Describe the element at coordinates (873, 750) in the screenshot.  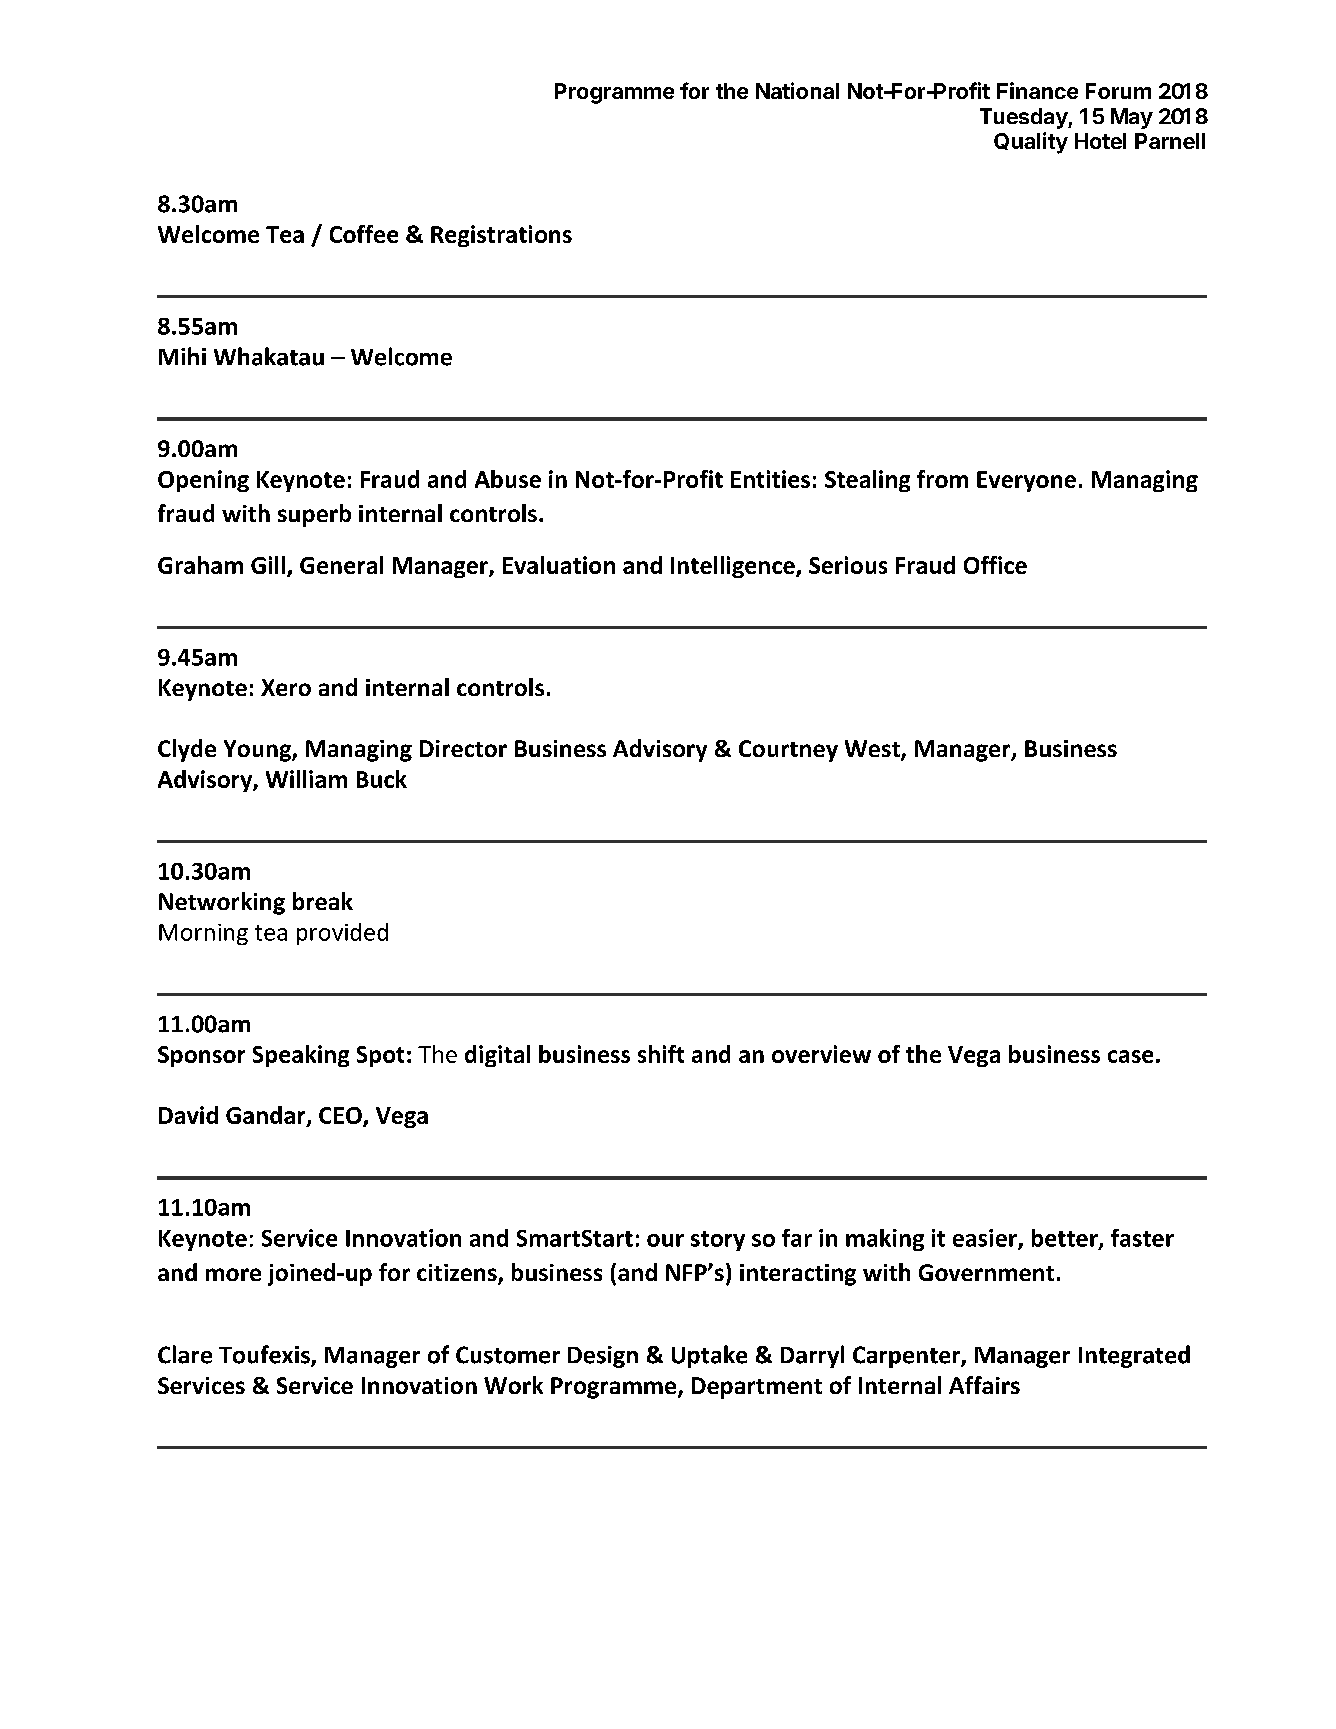
I see `West` at that location.
